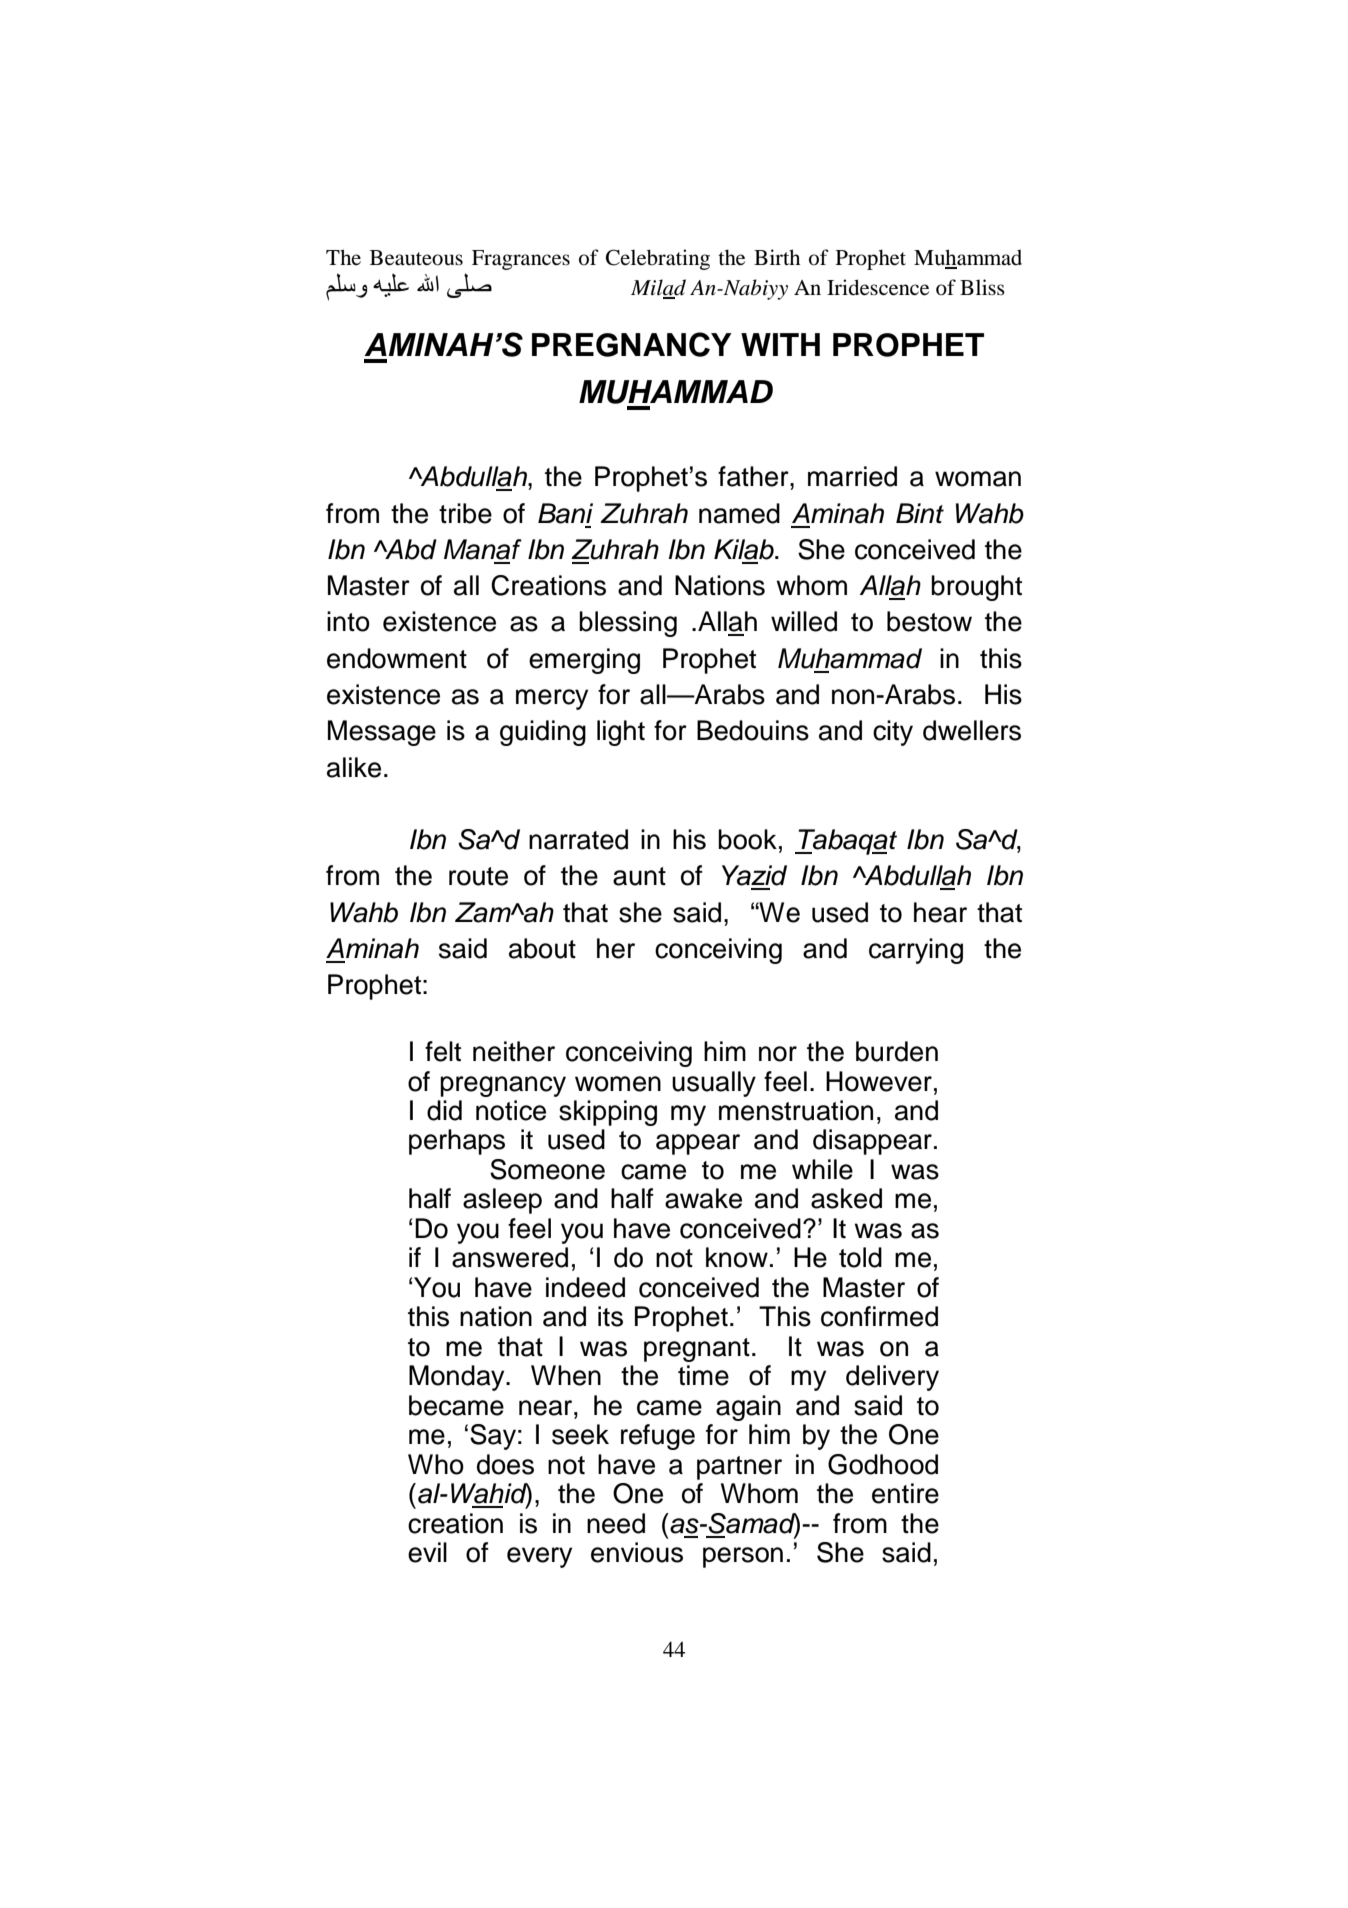 The image size is (1348, 1908). Describe the element at coordinates (637, 1552) in the screenshot. I see `envious` at that location.
